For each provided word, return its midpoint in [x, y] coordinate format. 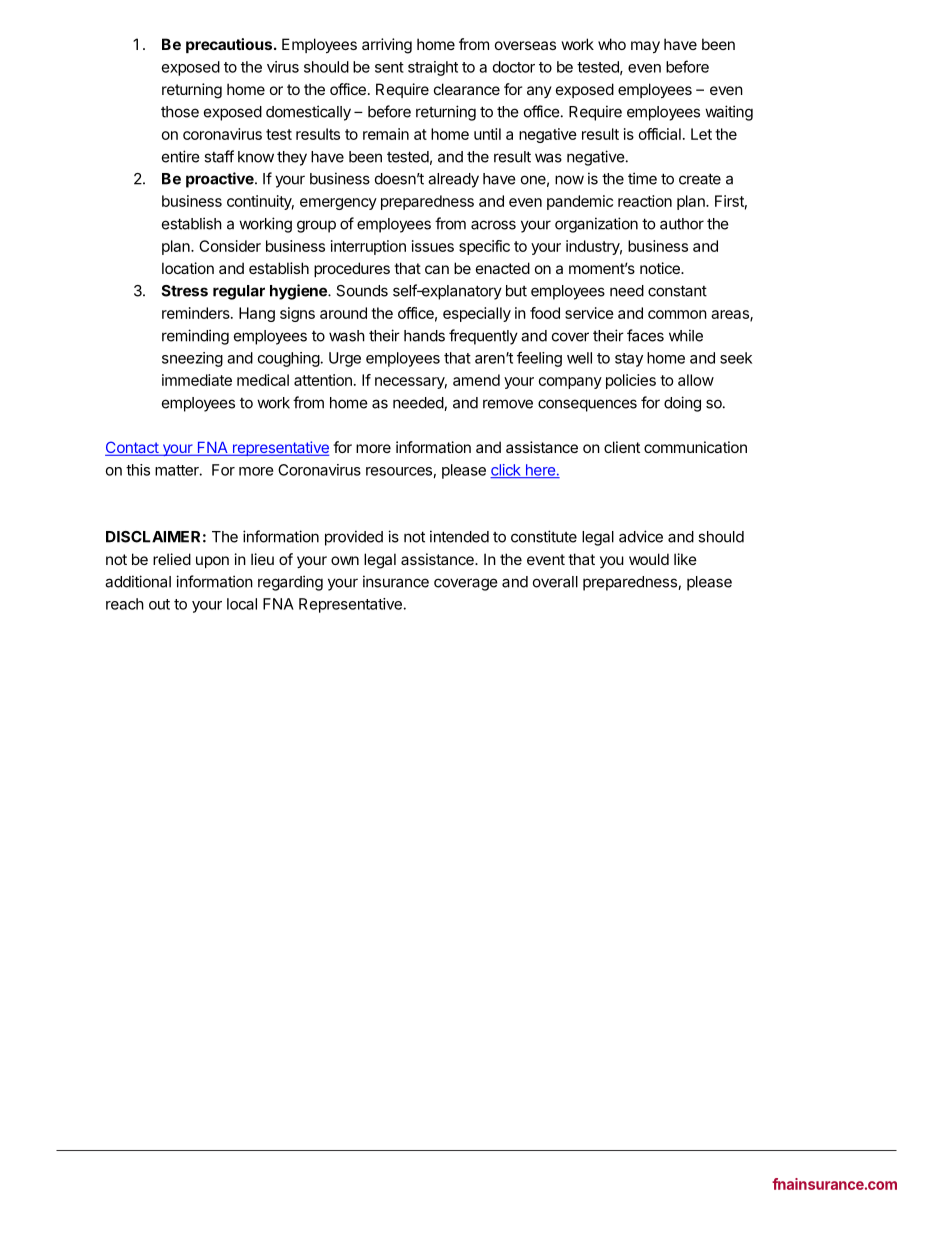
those [180, 112]
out [159, 604]
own [345, 560]
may [645, 47]
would [649, 559]
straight [433, 68]
